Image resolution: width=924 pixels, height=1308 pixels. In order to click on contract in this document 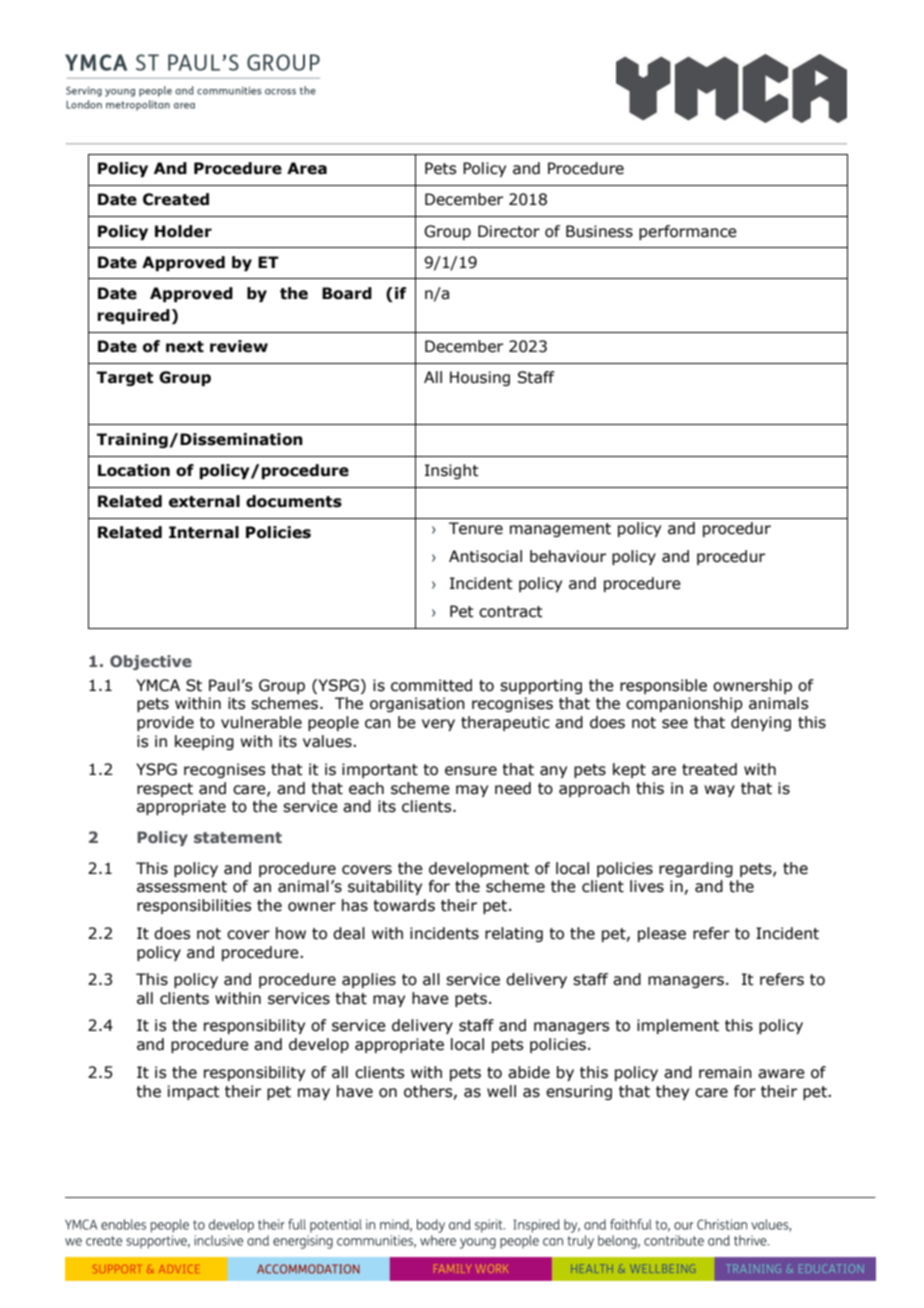, I will do `click(511, 612)`.
